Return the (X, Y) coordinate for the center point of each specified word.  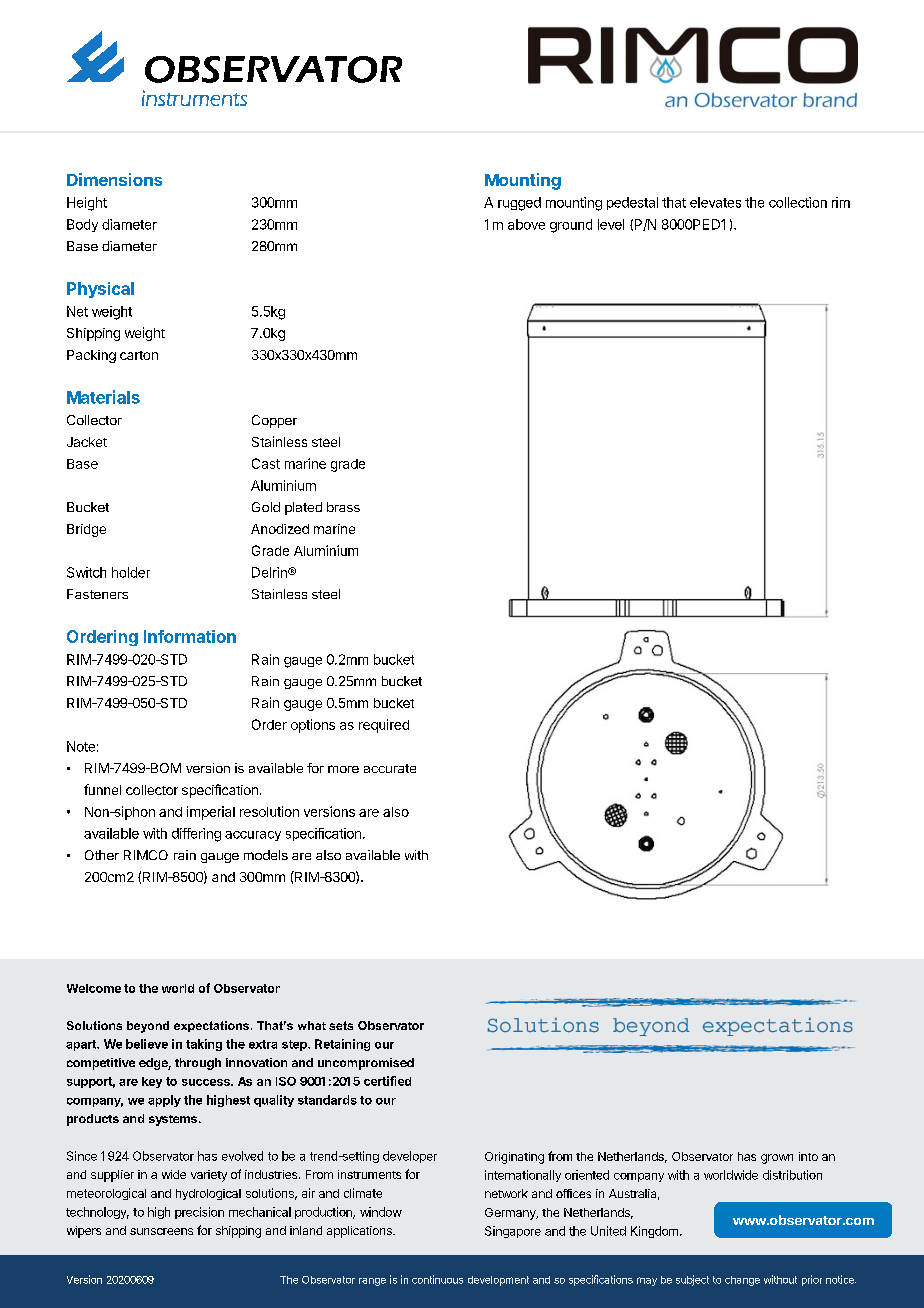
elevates (715, 202)
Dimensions (114, 179)
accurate (390, 768)
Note (81, 746)
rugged (519, 204)
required (384, 726)
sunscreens (161, 1231)
